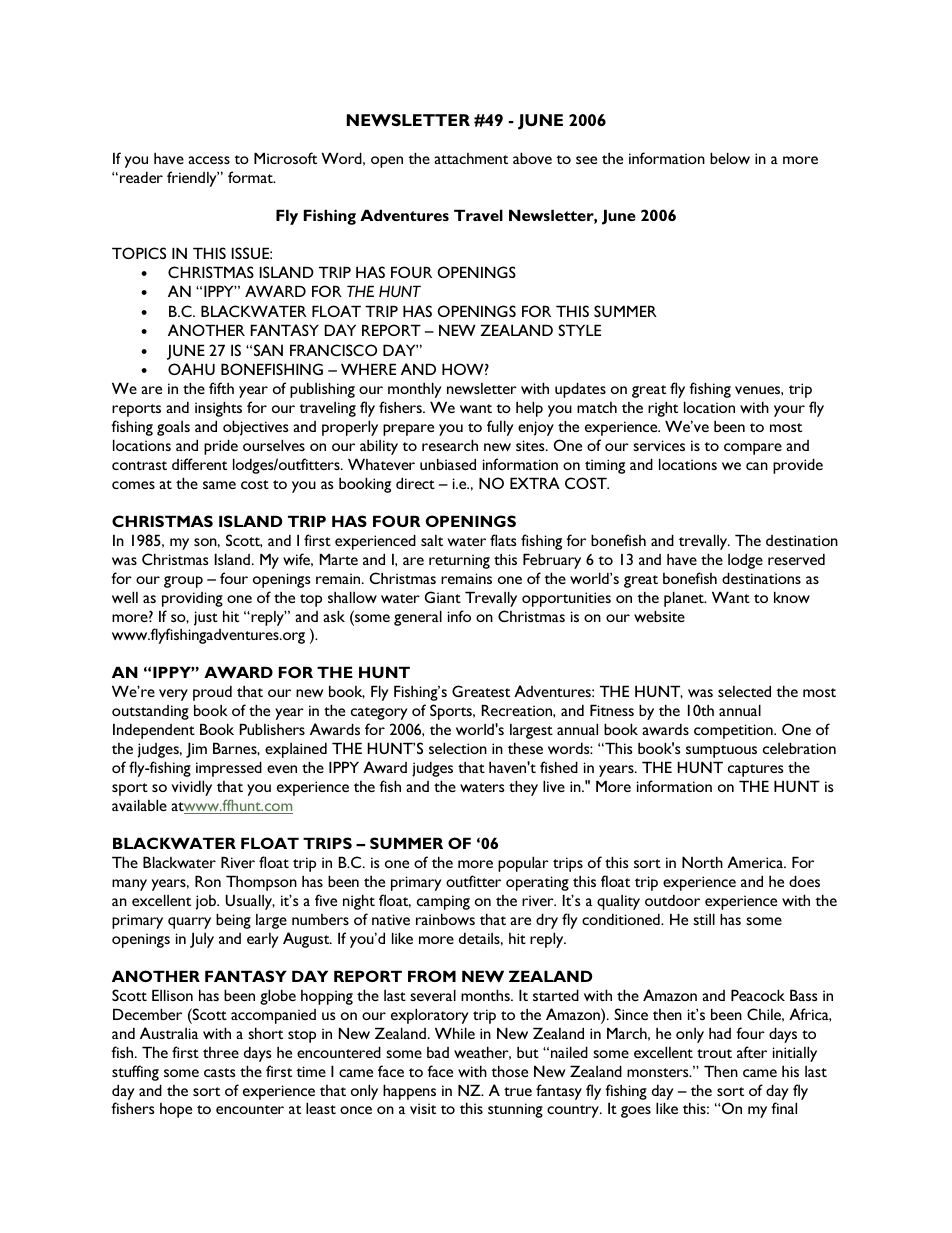 The image size is (952, 1233). What do you see at coordinates (219, 485) in the page?
I see `same` at bounding box center [219, 485].
